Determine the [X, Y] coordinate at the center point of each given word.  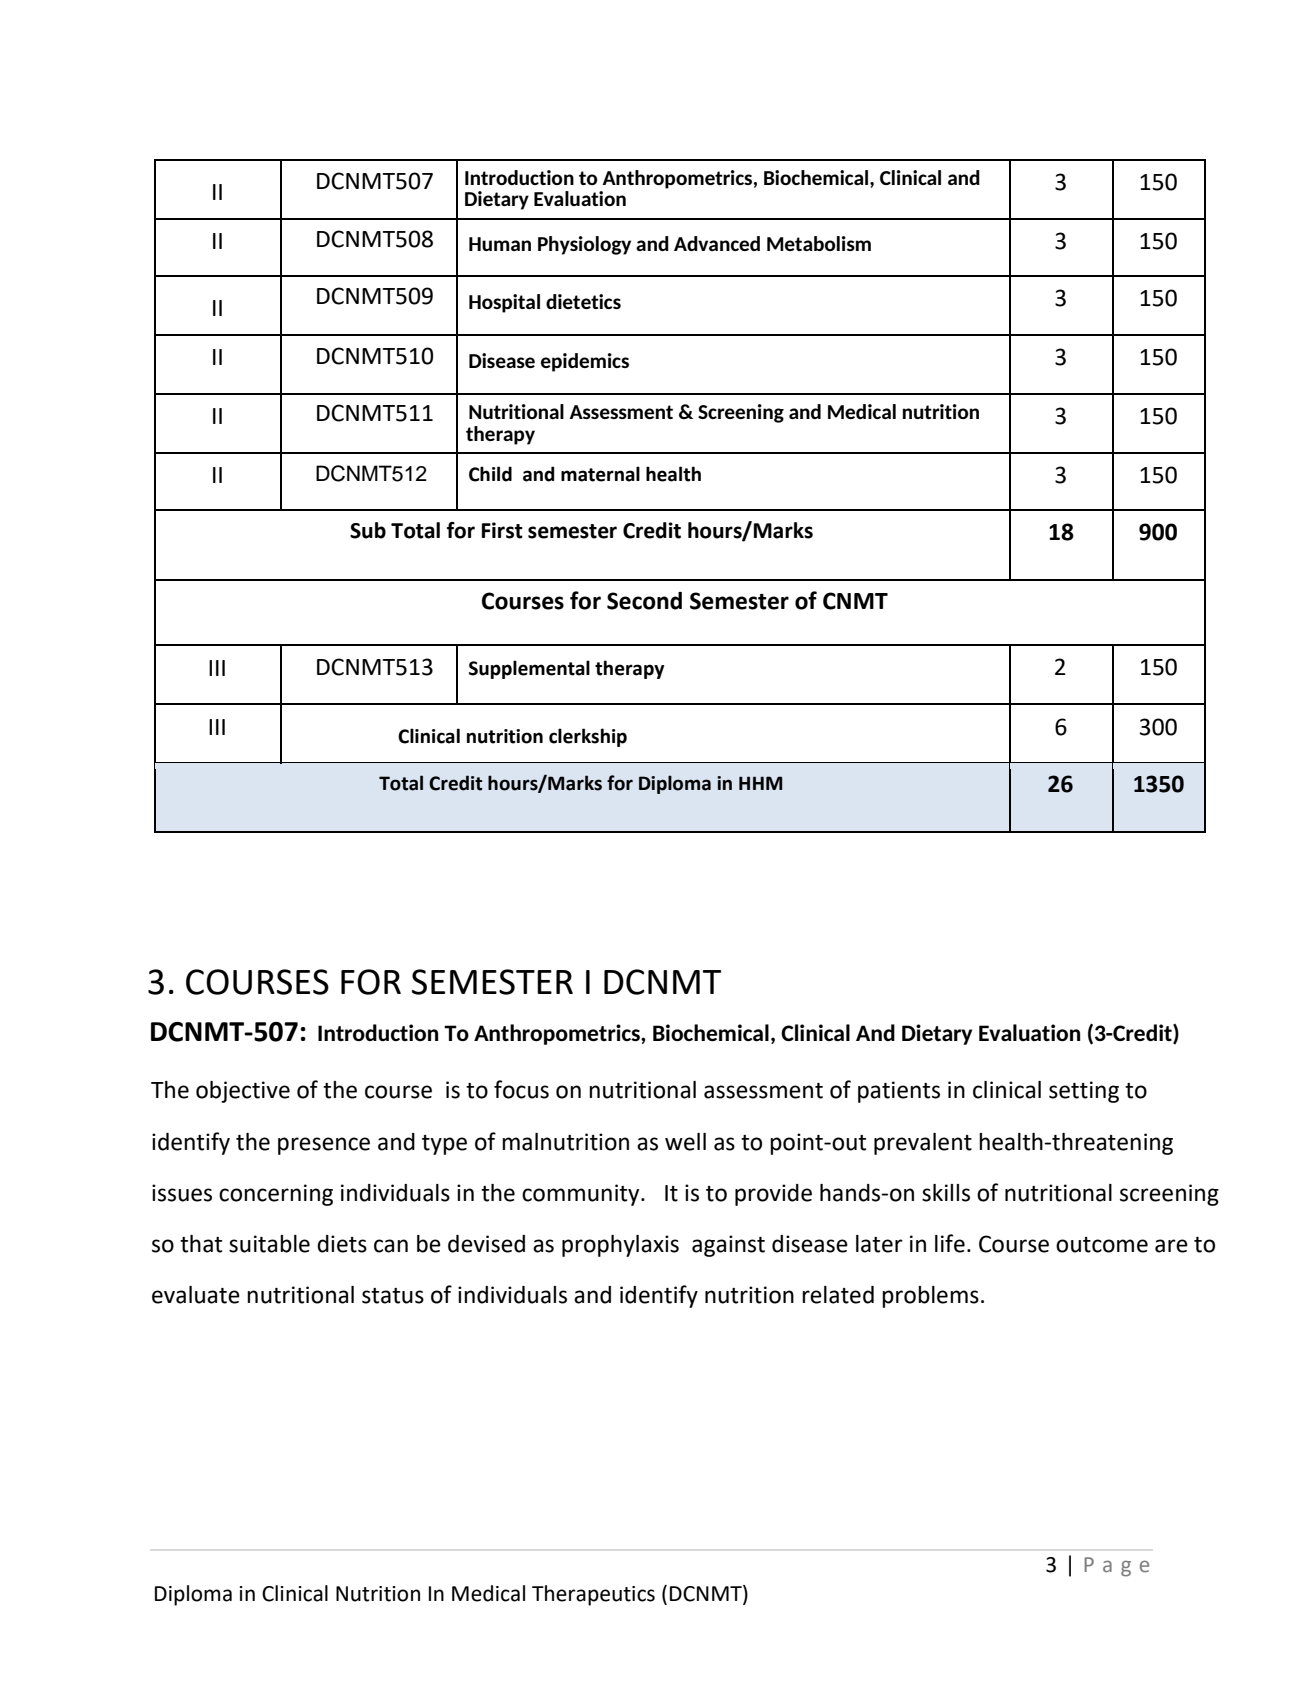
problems [930, 1297]
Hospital [504, 303]
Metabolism [819, 243]
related [838, 1295]
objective [243, 1092]
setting [1084, 1092]
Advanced [717, 243]
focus [521, 1089]
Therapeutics [593, 1595]
